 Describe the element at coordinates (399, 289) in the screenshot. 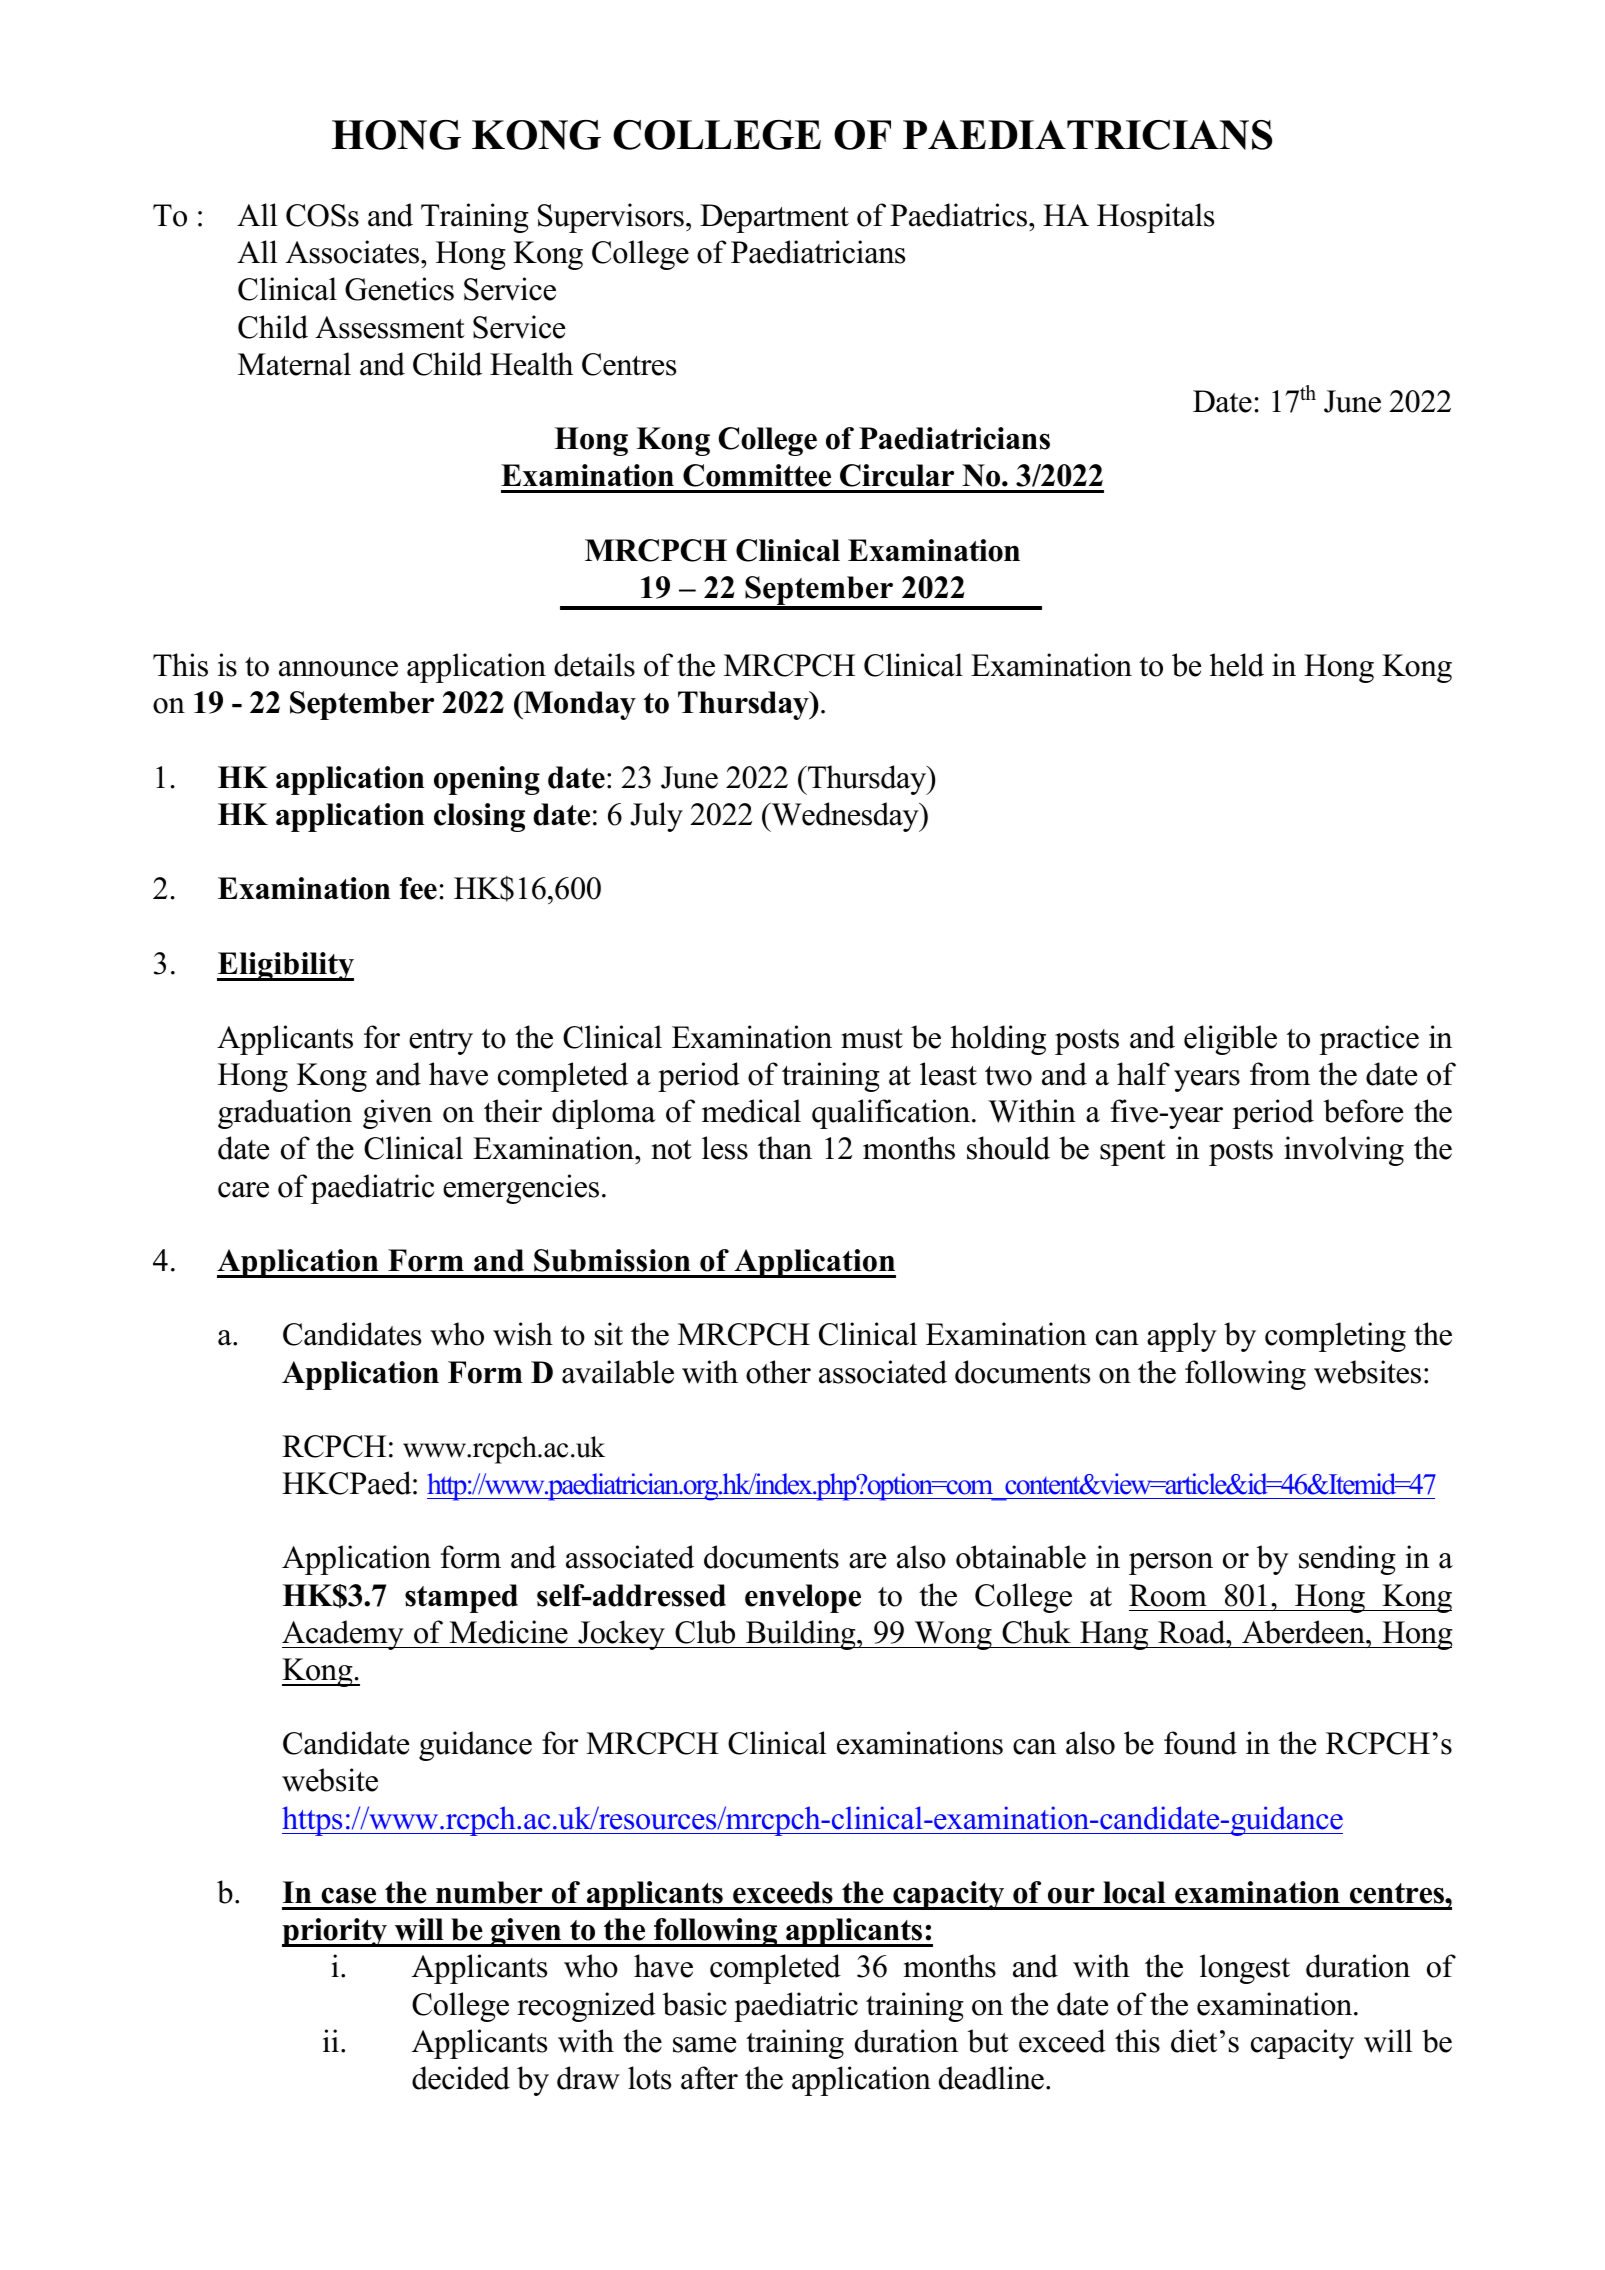

I see `Genetics` at that location.
